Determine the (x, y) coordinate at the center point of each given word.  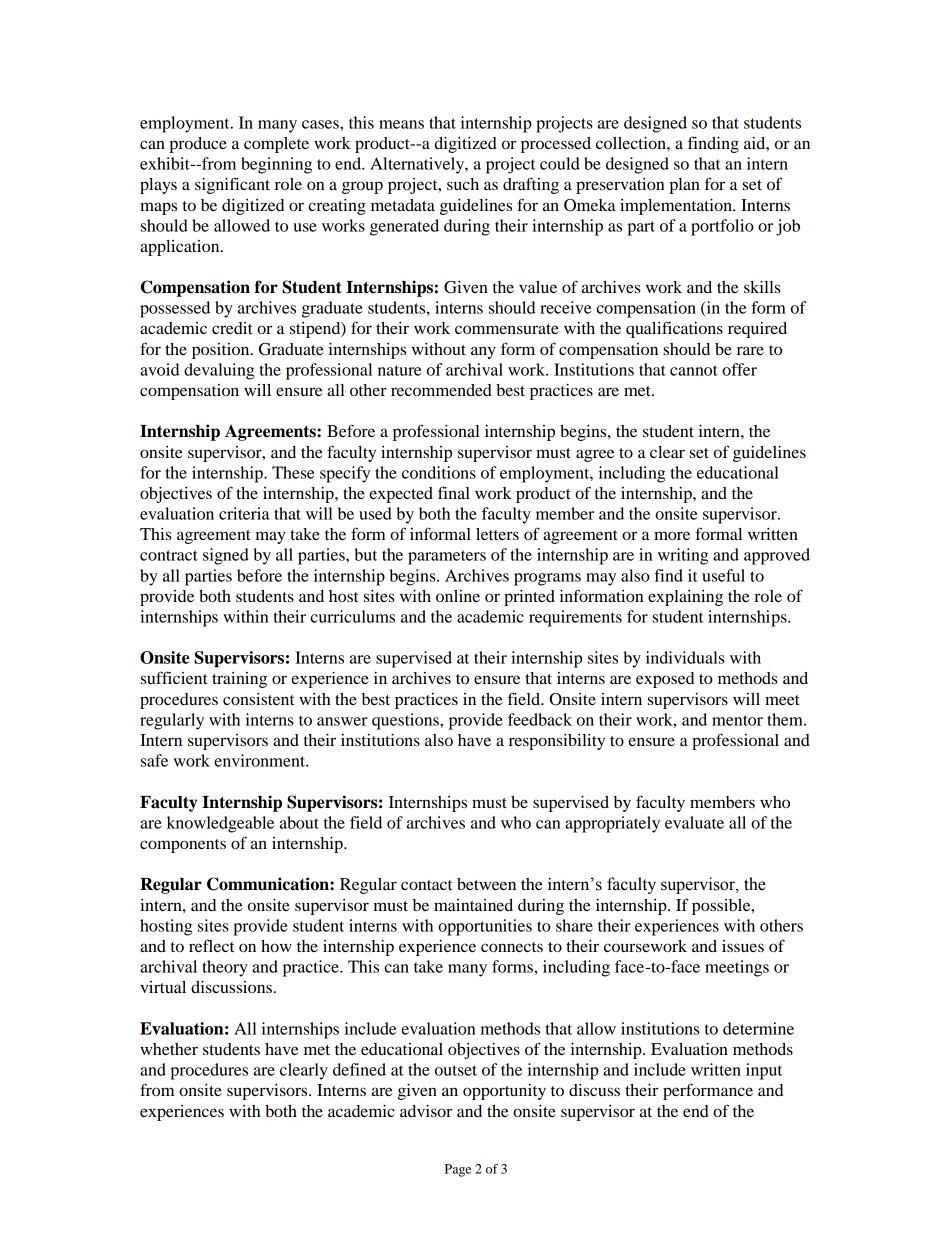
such (463, 184)
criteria (244, 513)
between (486, 884)
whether (169, 1049)
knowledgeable (220, 824)
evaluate (694, 822)
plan (684, 186)
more (672, 535)
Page (458, 1170)
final (454, 492)
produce (198, 145)
